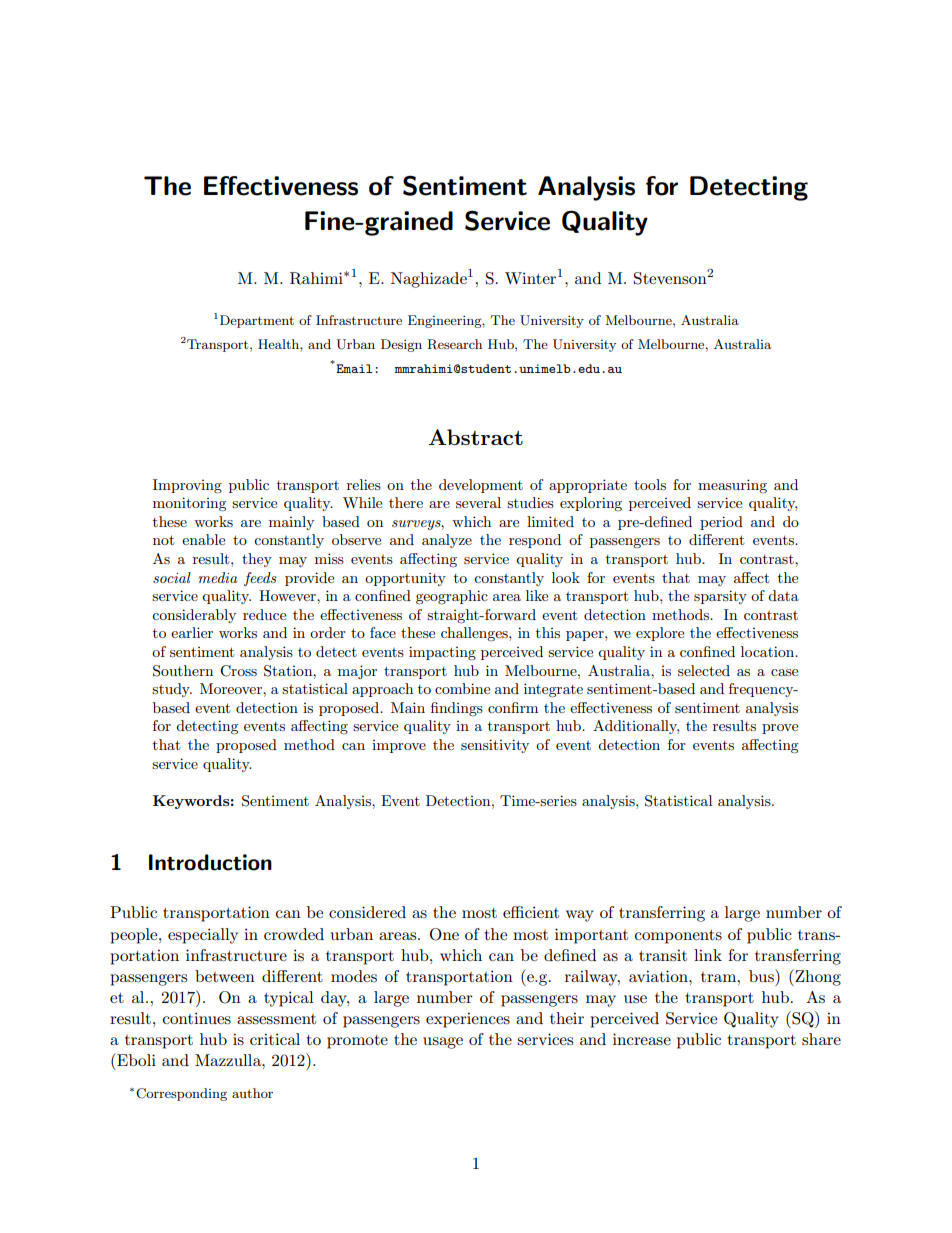  What do you see at coordinates (452, 597) in the screenshot?
I see `geographic` at bounding box center [452, 597].
